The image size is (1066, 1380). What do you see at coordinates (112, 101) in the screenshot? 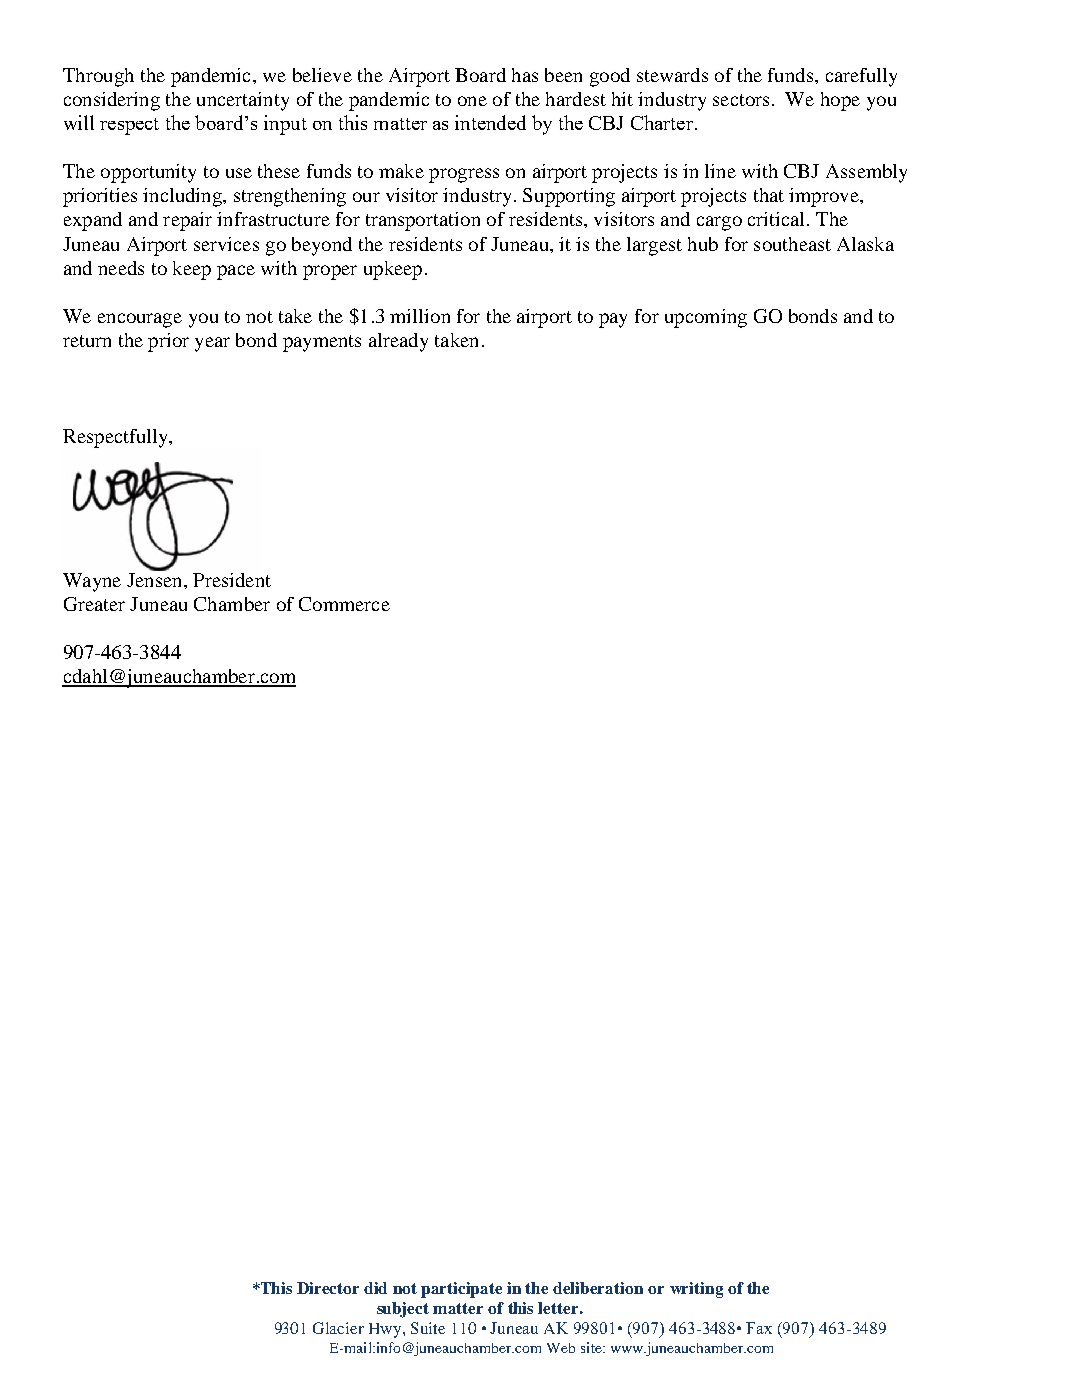
I see `considering` at bounding box center [112, 101].
